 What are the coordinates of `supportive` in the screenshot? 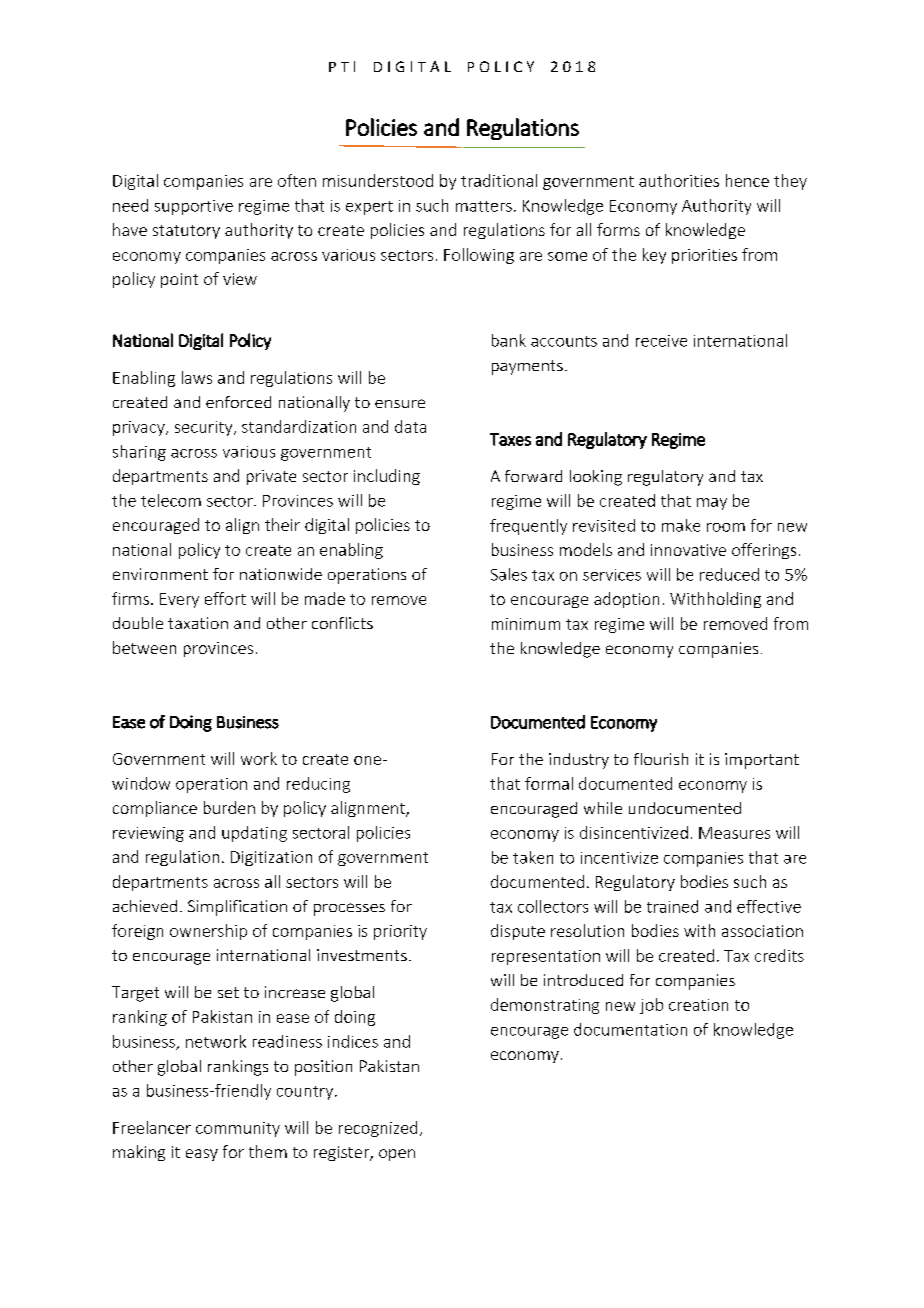 It's located at (194, 207).
